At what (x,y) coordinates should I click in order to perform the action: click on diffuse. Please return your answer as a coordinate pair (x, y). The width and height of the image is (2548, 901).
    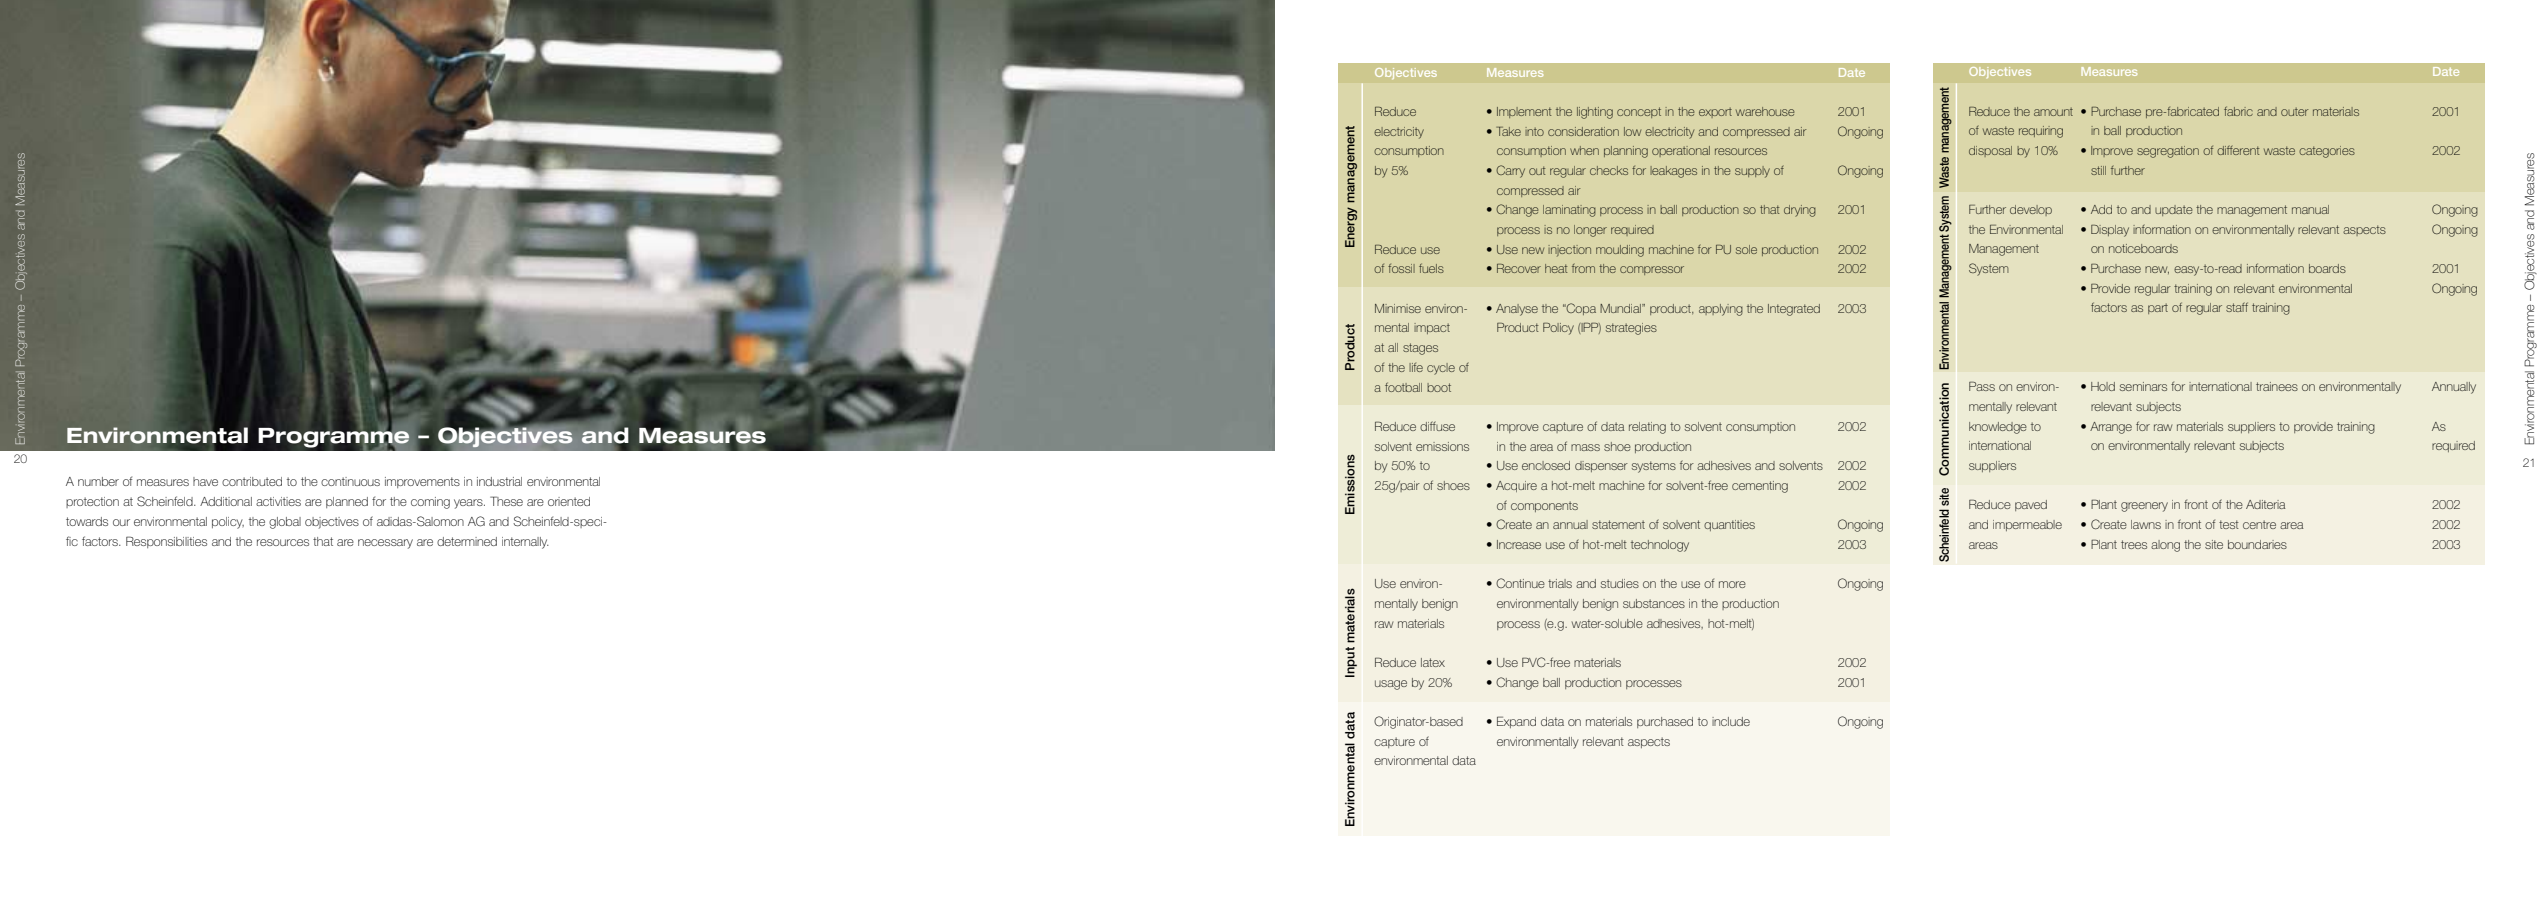
    Looking at the image, I should click on (1437, 426).
